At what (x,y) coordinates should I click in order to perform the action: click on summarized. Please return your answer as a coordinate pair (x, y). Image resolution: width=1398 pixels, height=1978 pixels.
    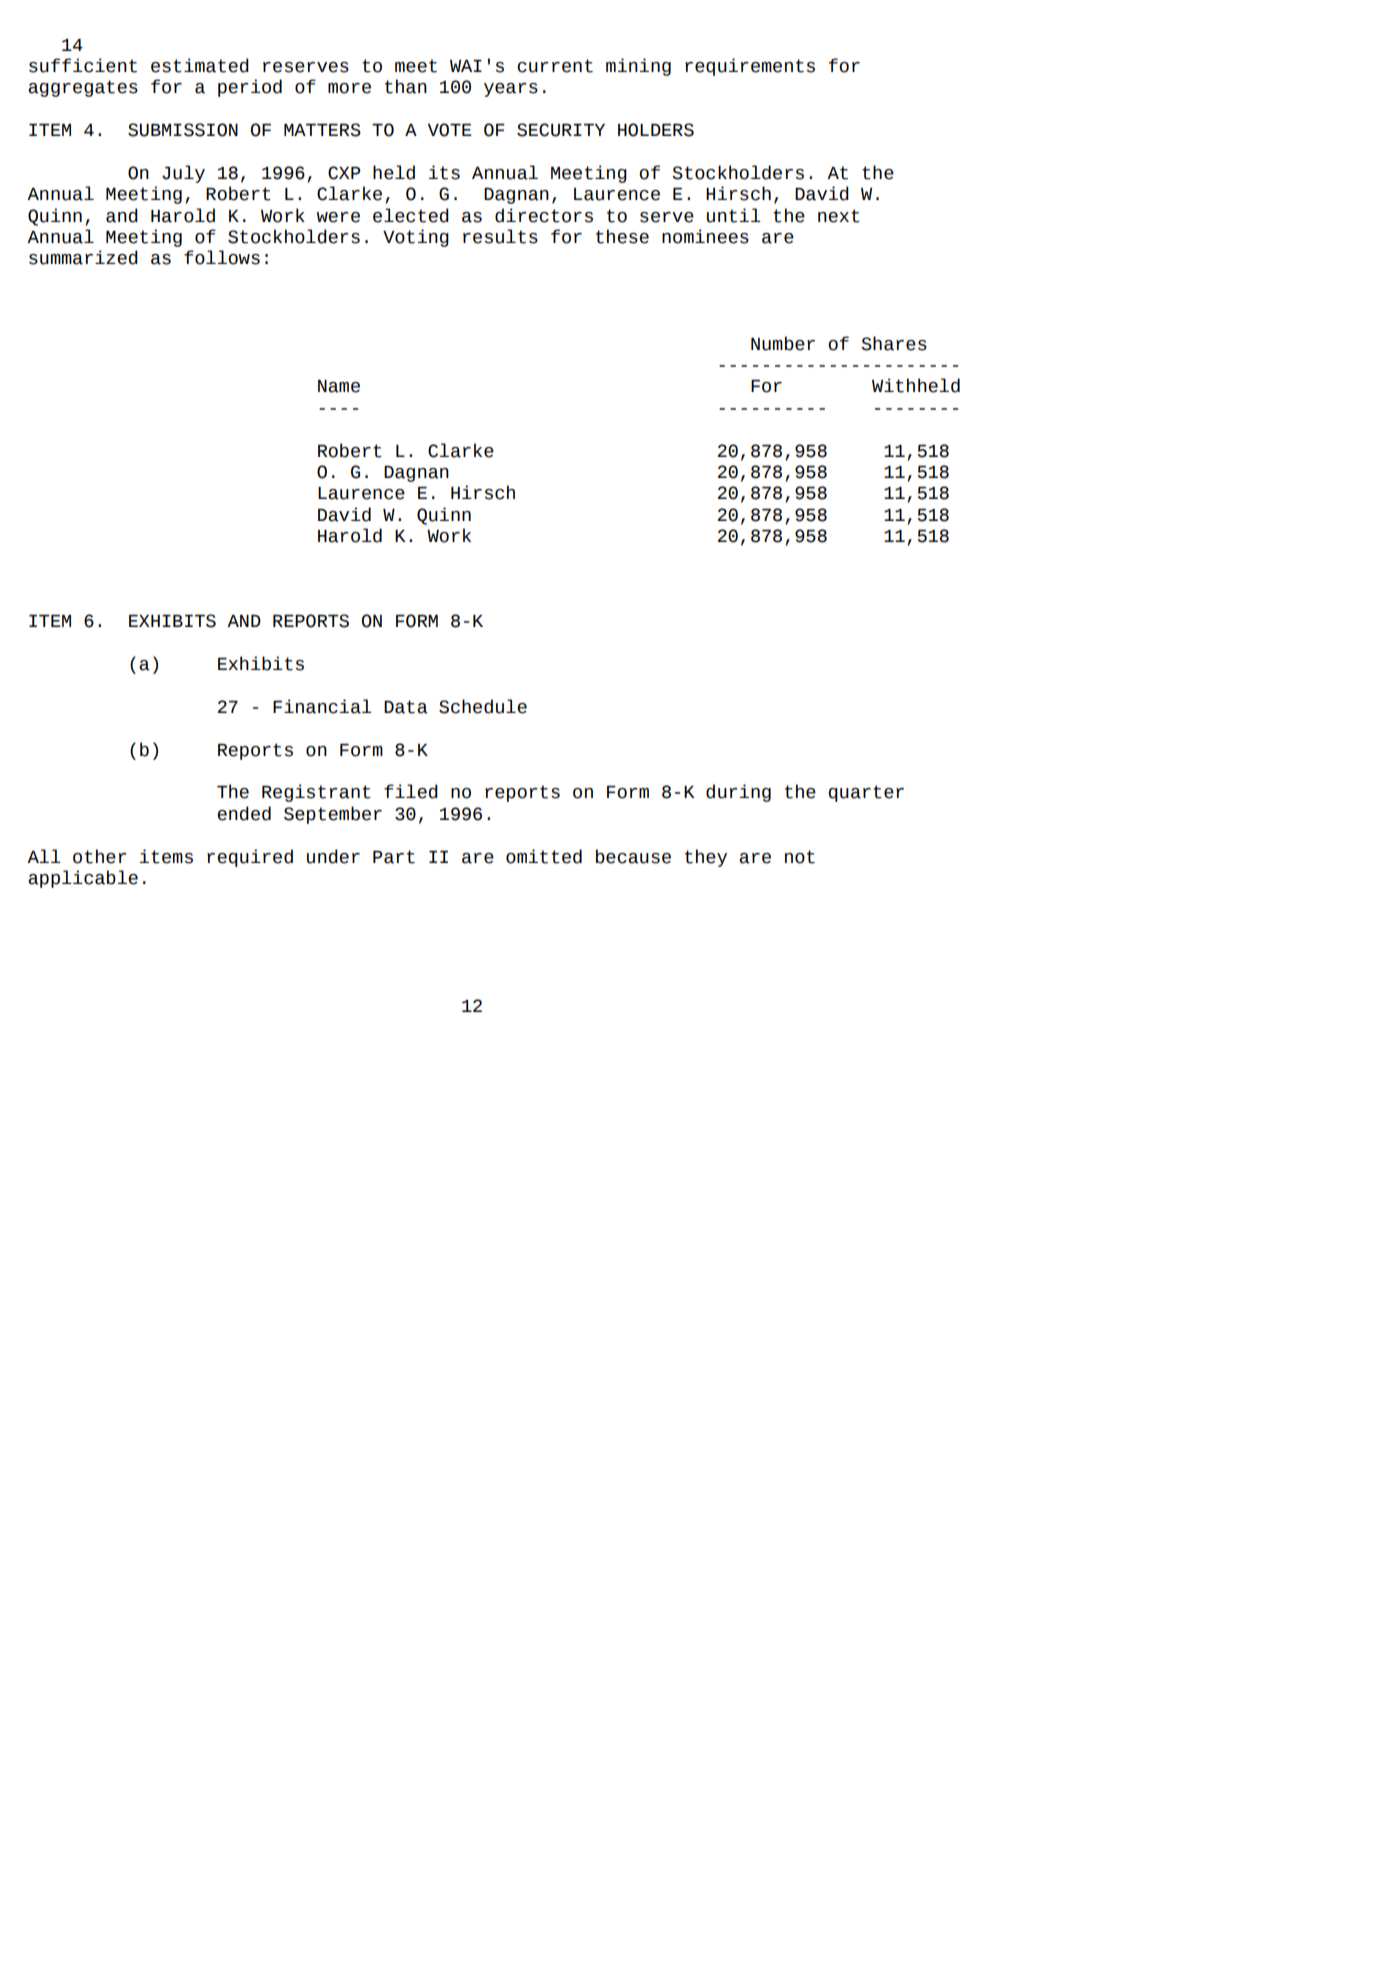
    Looking at the image, I should click on (83, 257).
